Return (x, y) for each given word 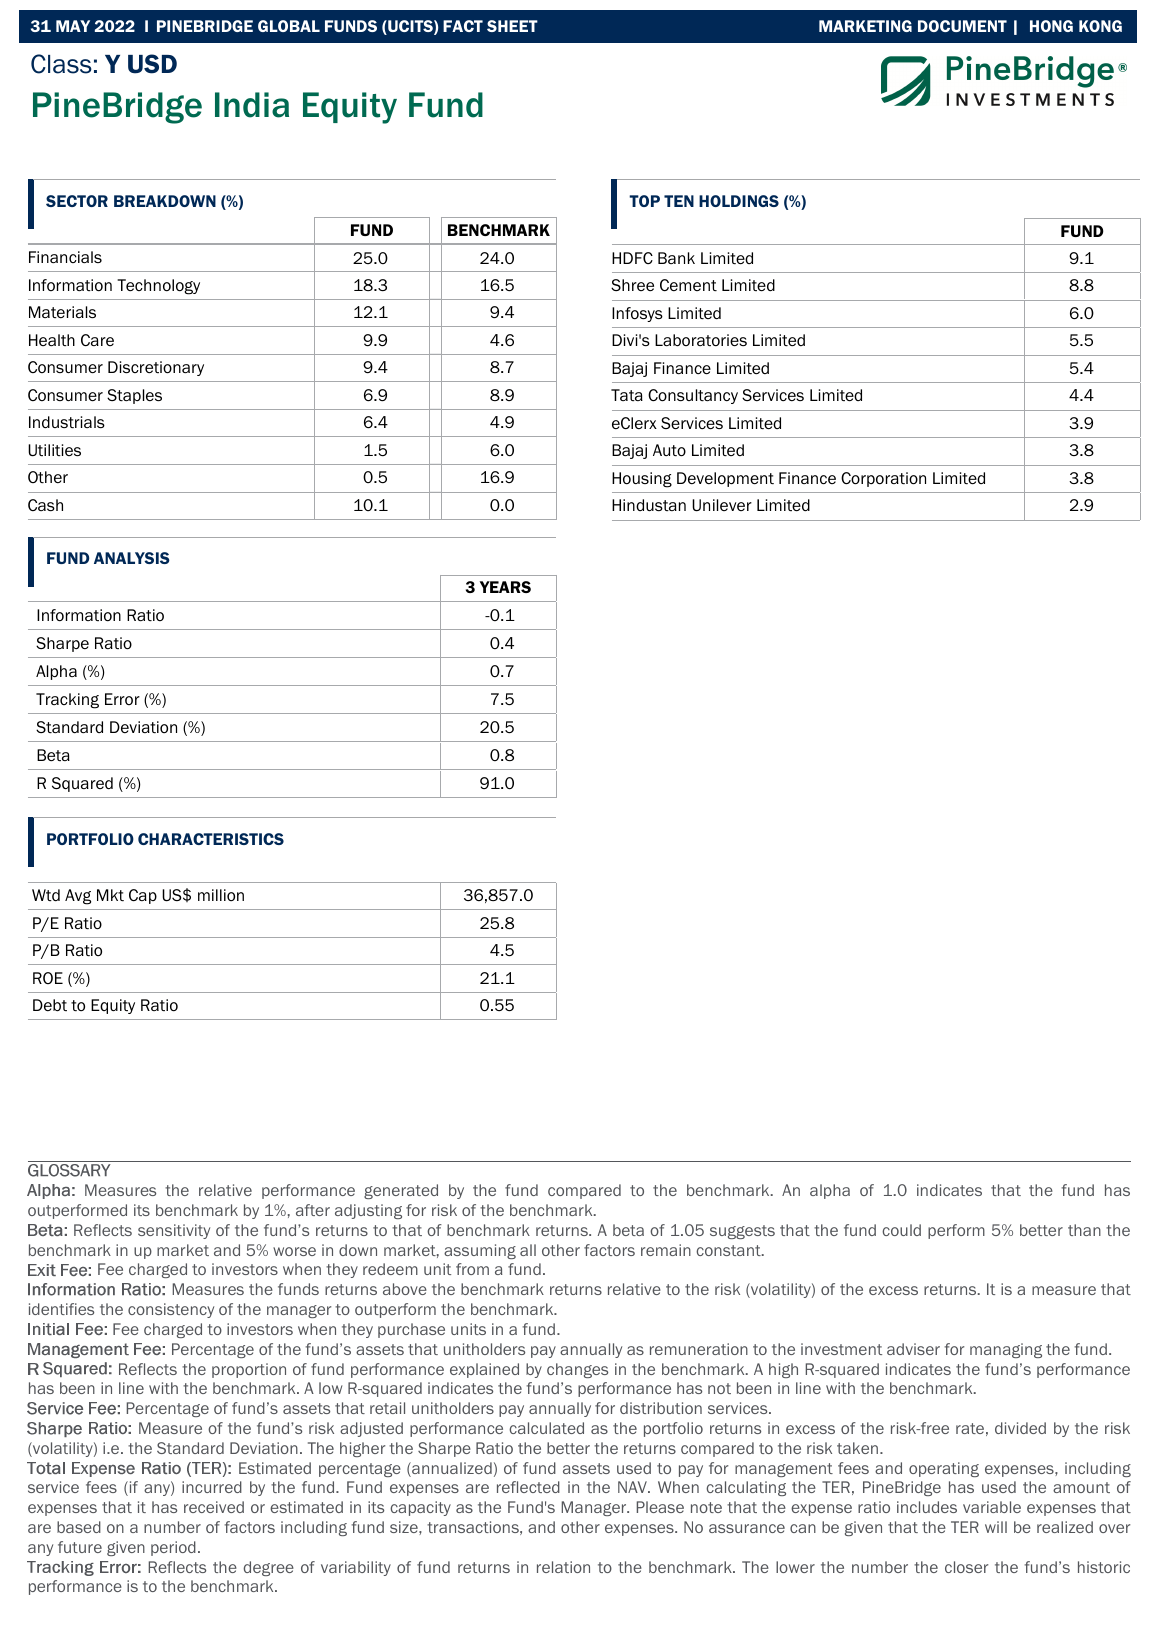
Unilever (722, 505)
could (901, 1230)
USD (152, 64)
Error (122, 699)
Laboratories (701, 340)
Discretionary (156, 368)
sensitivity (174, 1231)
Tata (627, 395)
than (1084, 1230)
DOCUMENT (962, 26)
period (173, 1548)
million (221, 895)
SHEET (512, 26)
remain (666, 1250)
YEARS (505, 587)
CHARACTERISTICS (211, 839)
